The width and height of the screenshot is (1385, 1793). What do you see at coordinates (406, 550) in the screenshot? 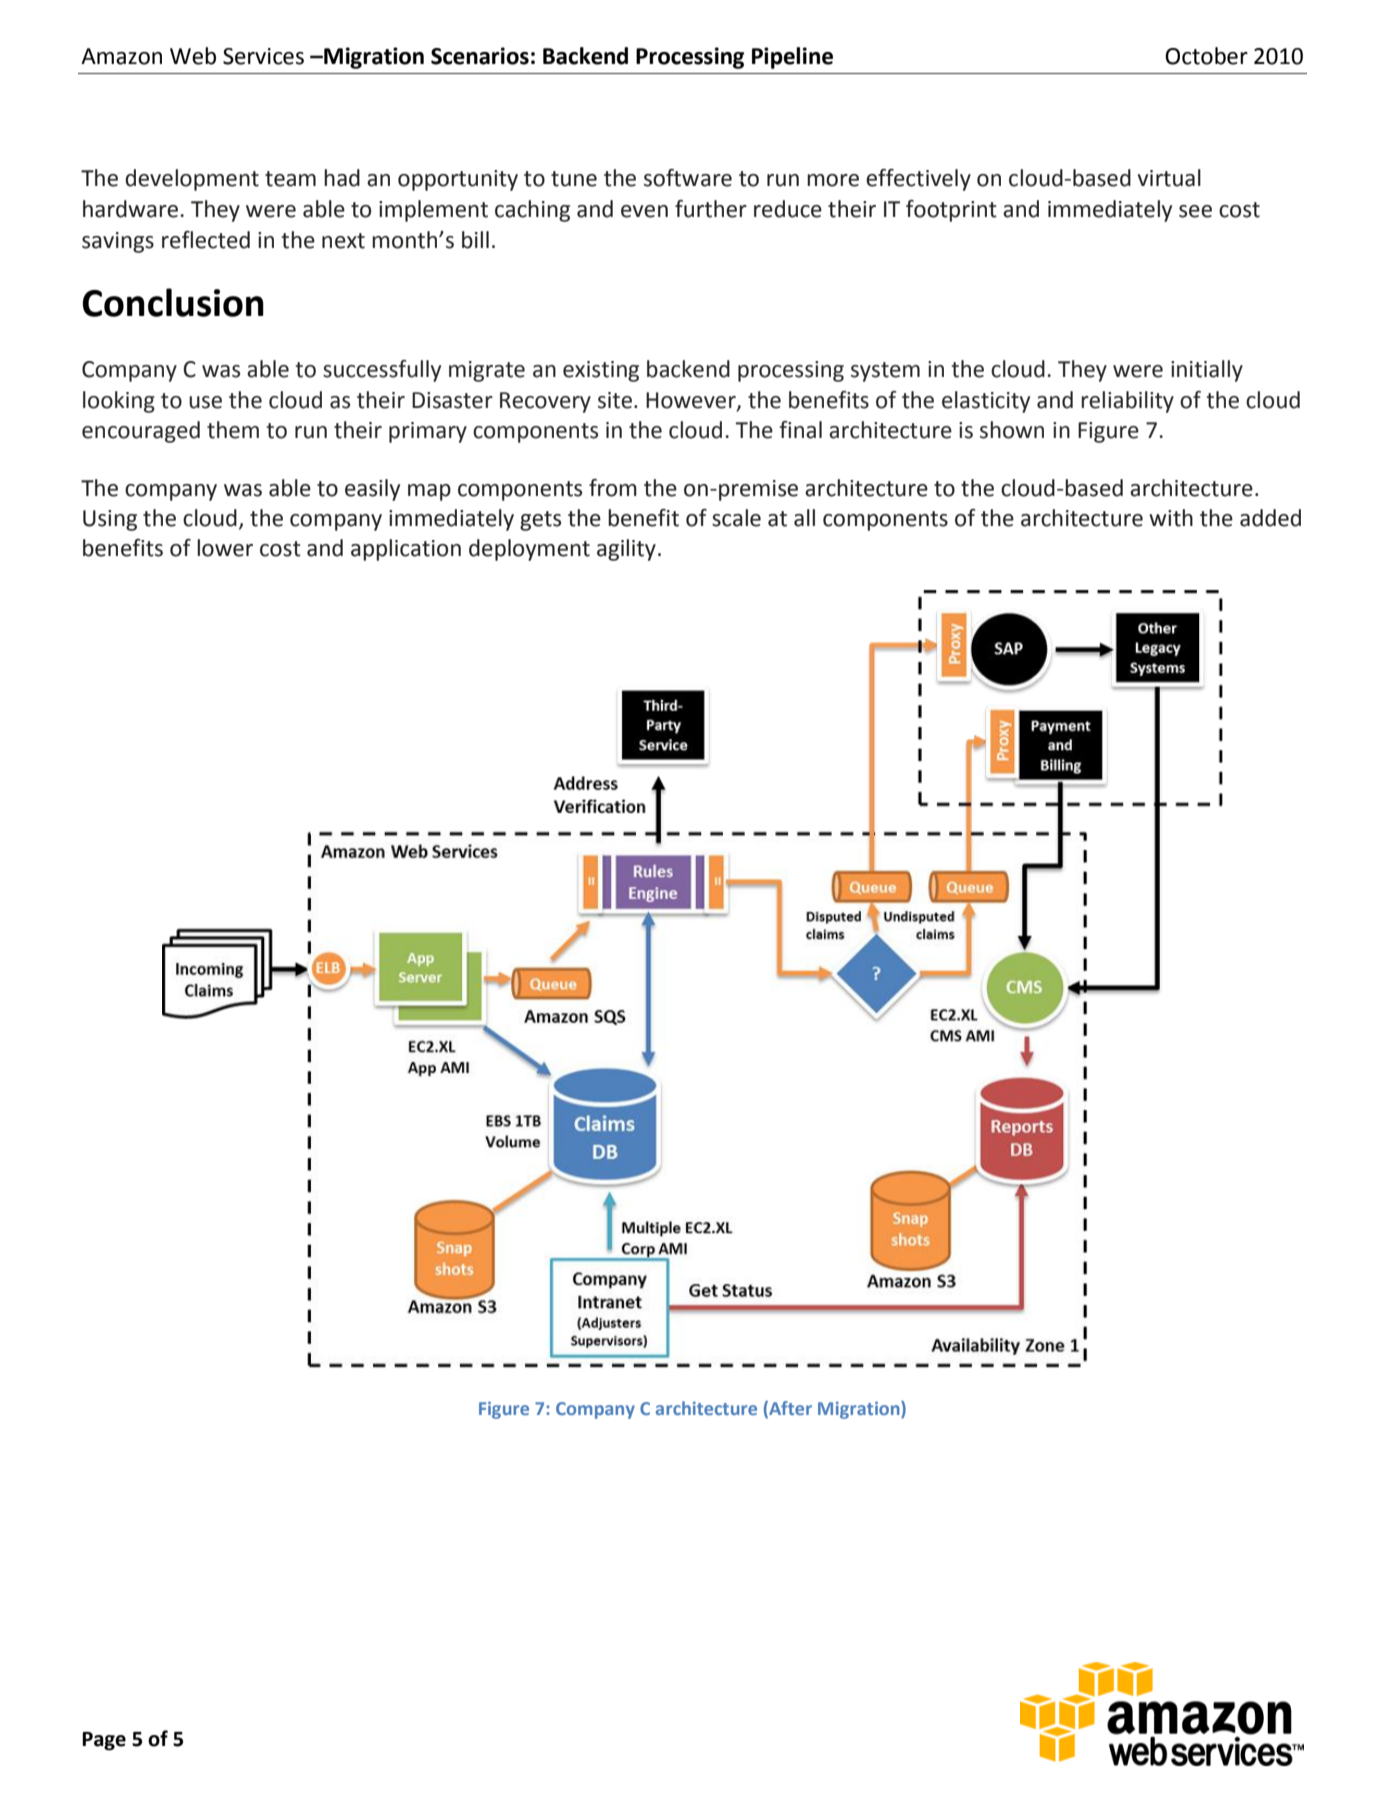
I see `application` at bounding box center [406, 550].
